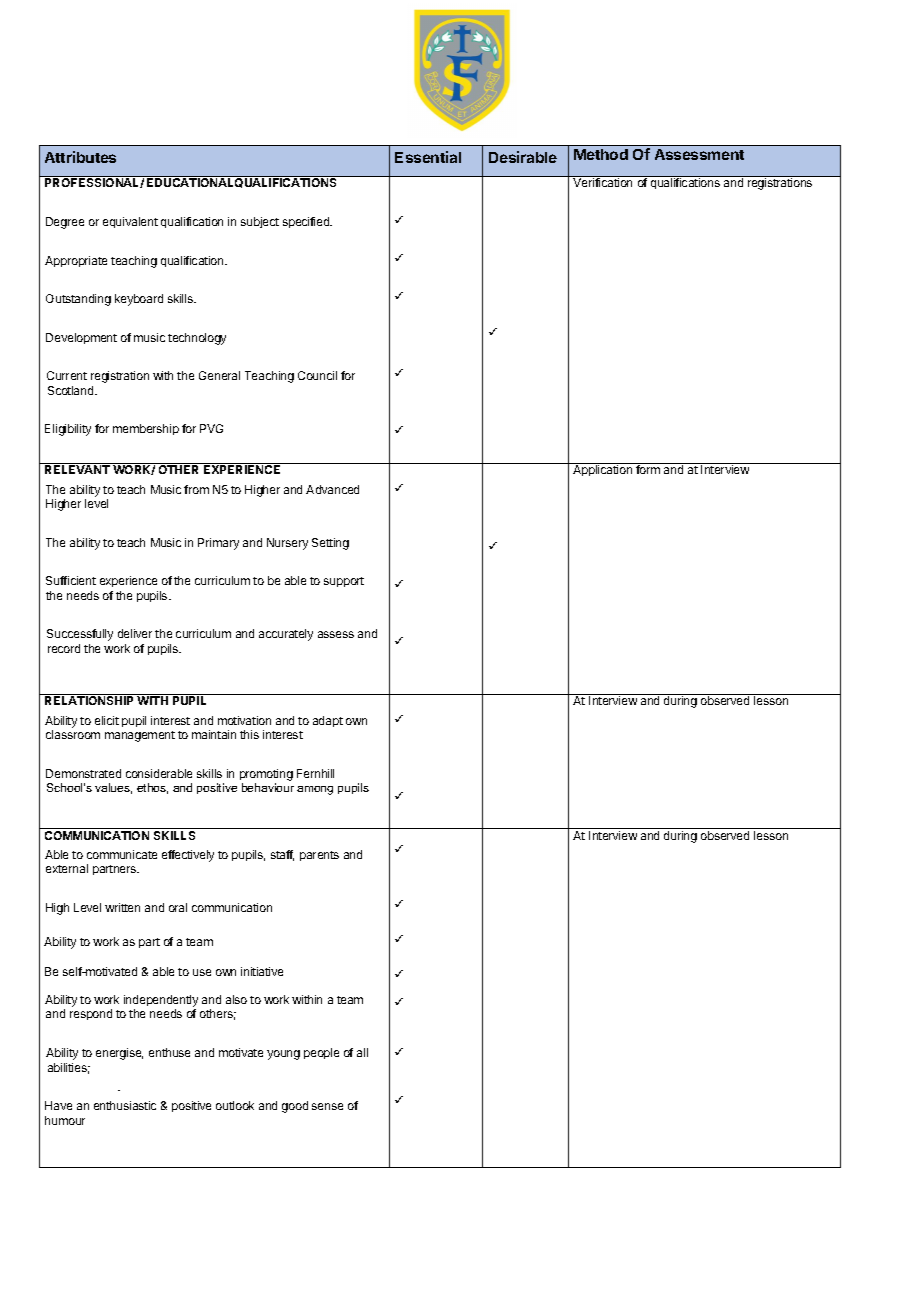 The height and width of the document is (1308, 924). Describe the element at coordinates (601, 154) in the document. I see `Method` at that location.
